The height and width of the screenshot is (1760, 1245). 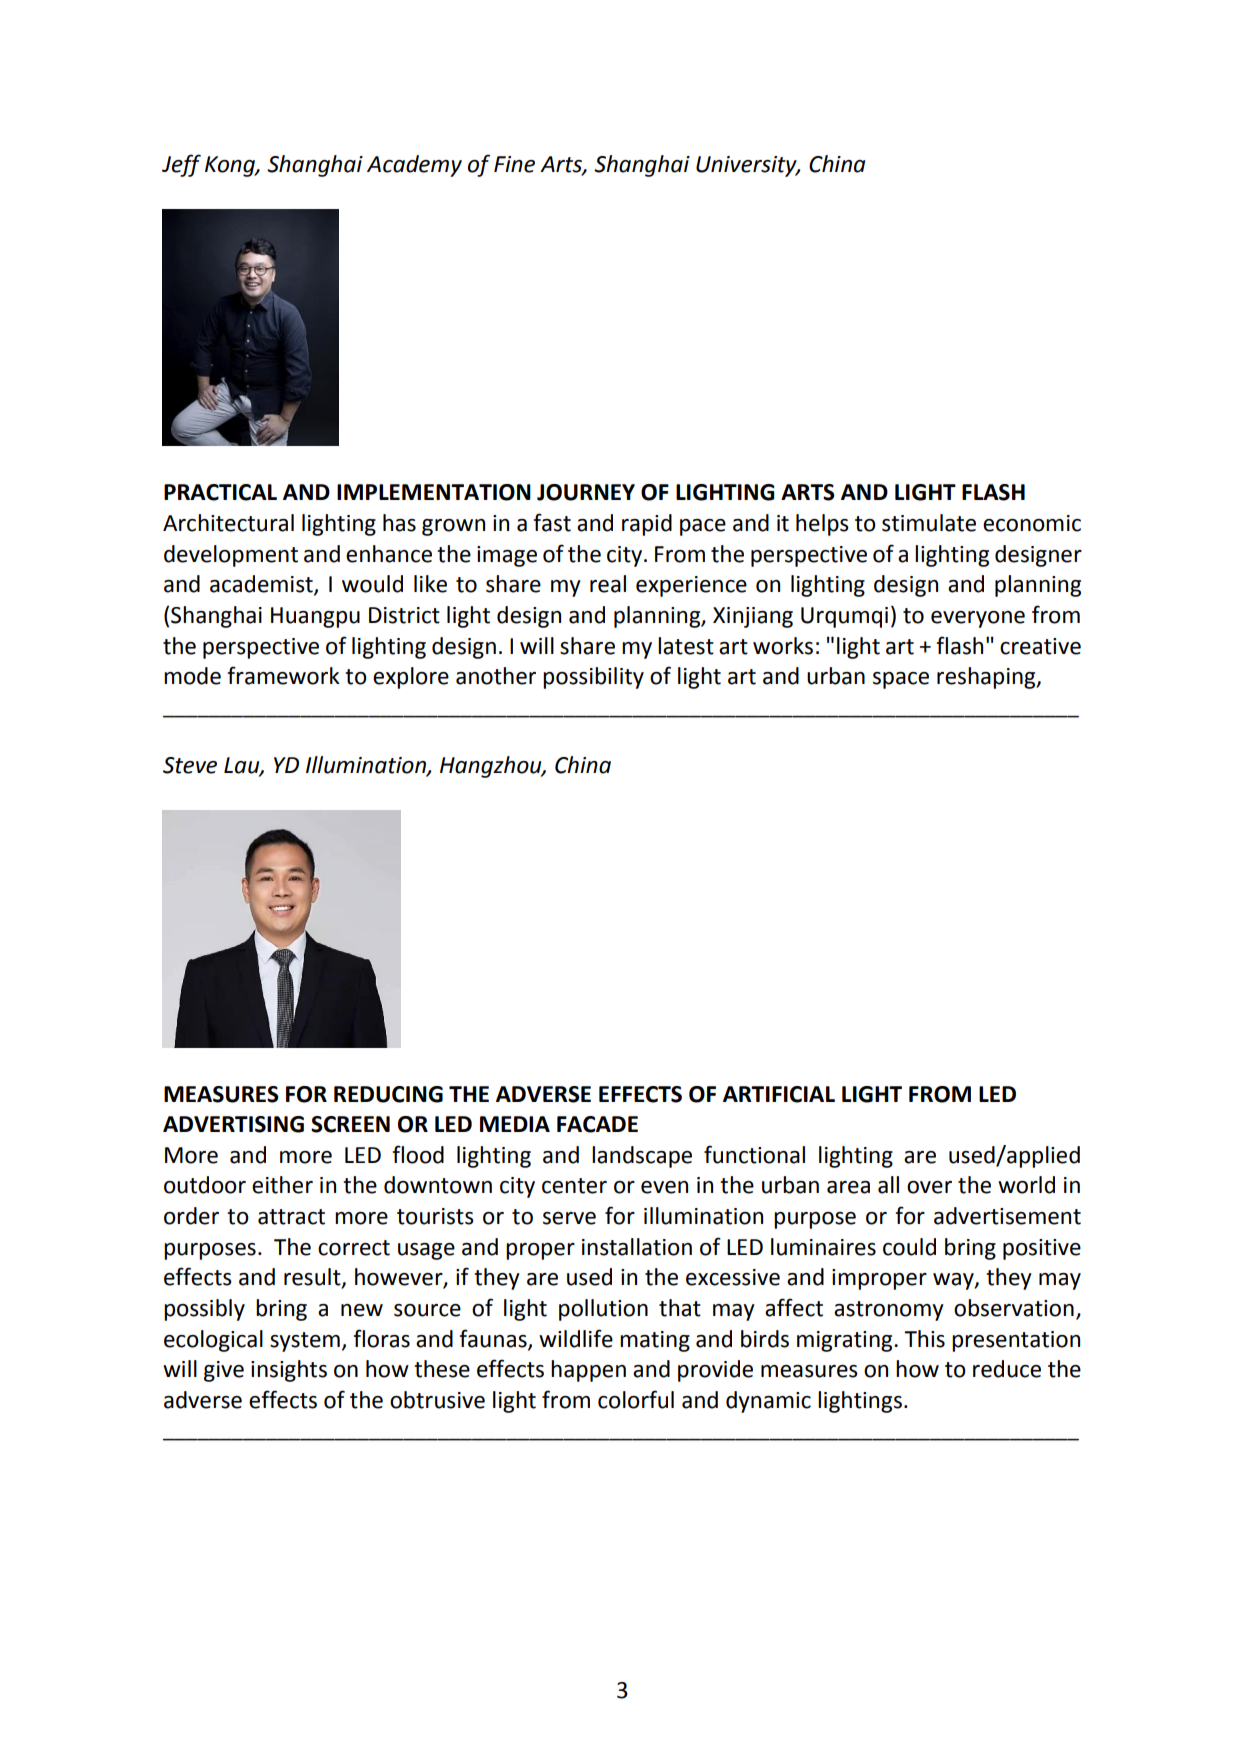 What do you see at coordinates (929, 523) in the screenshot?
I see `stimulate` at bounding box center [929, 523].
